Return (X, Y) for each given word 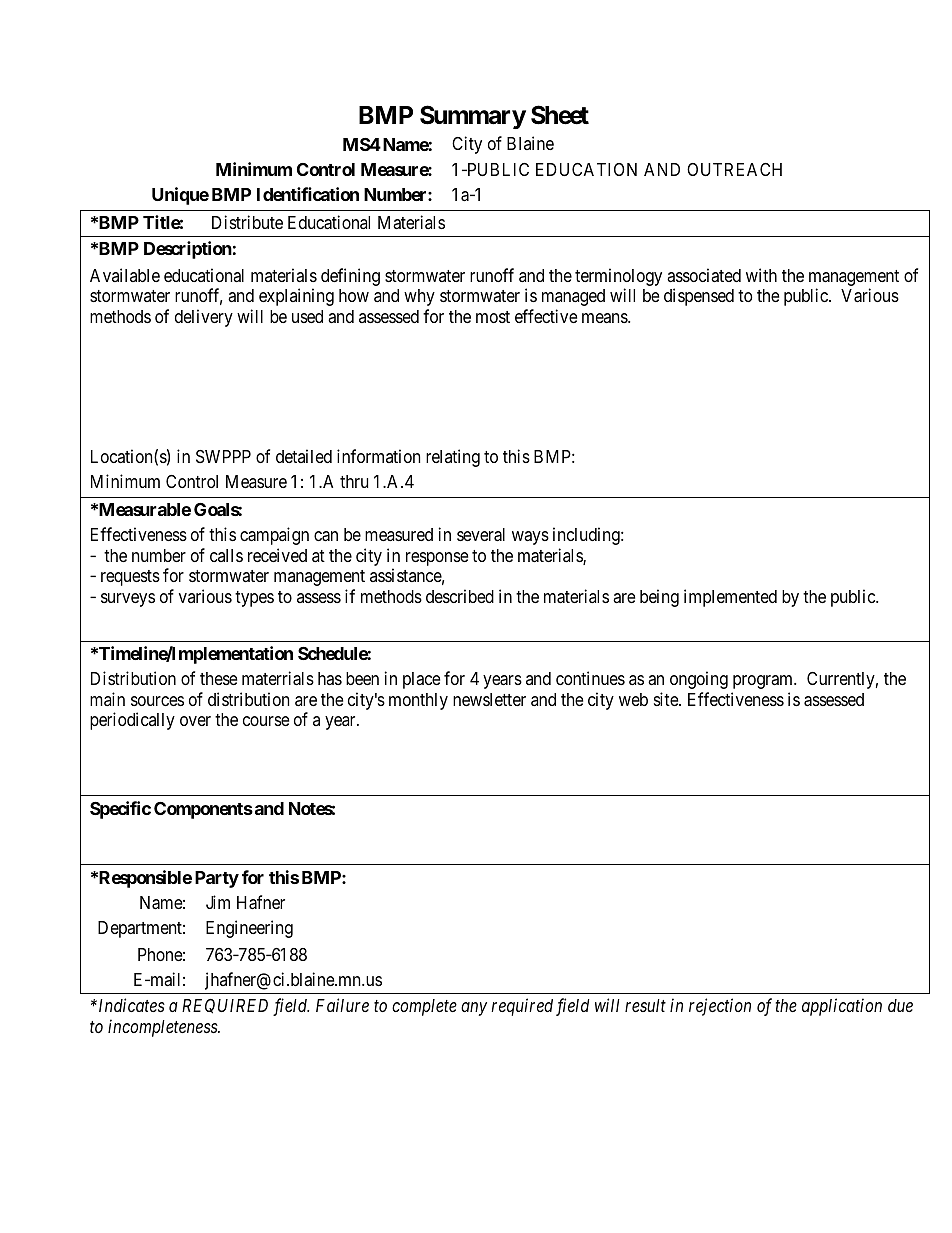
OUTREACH (734, 169)
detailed (304, 456)
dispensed (699, 297)
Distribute (247, 222)
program (764, 682)
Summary (473, 117)
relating (453, 458)
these (218, 678)
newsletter (489, 699)
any (474, 1009)
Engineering (249, 929)
